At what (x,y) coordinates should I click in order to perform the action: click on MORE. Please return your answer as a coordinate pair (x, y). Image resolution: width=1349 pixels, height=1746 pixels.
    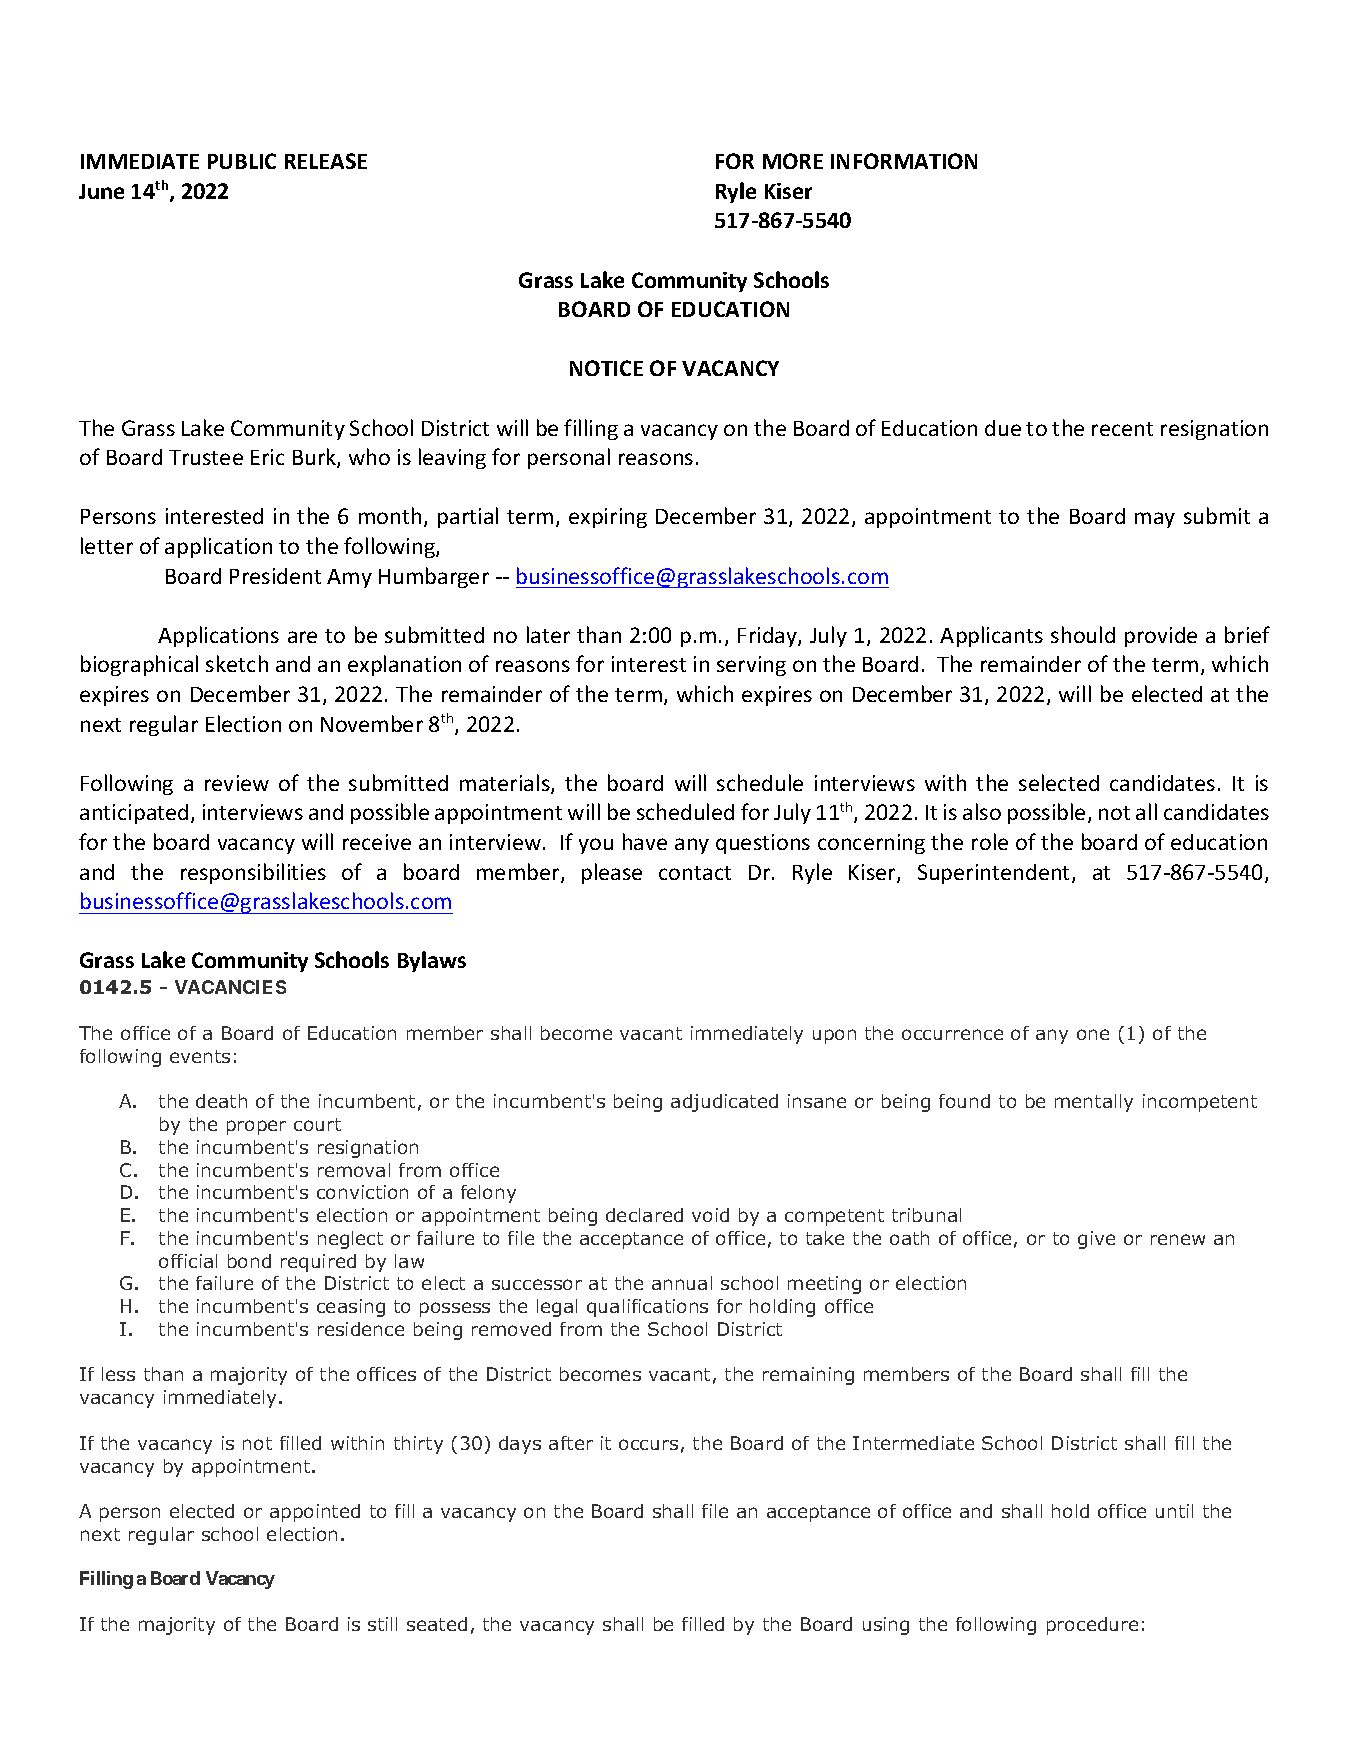
    Looking at the image, I should click on (793, 161).
